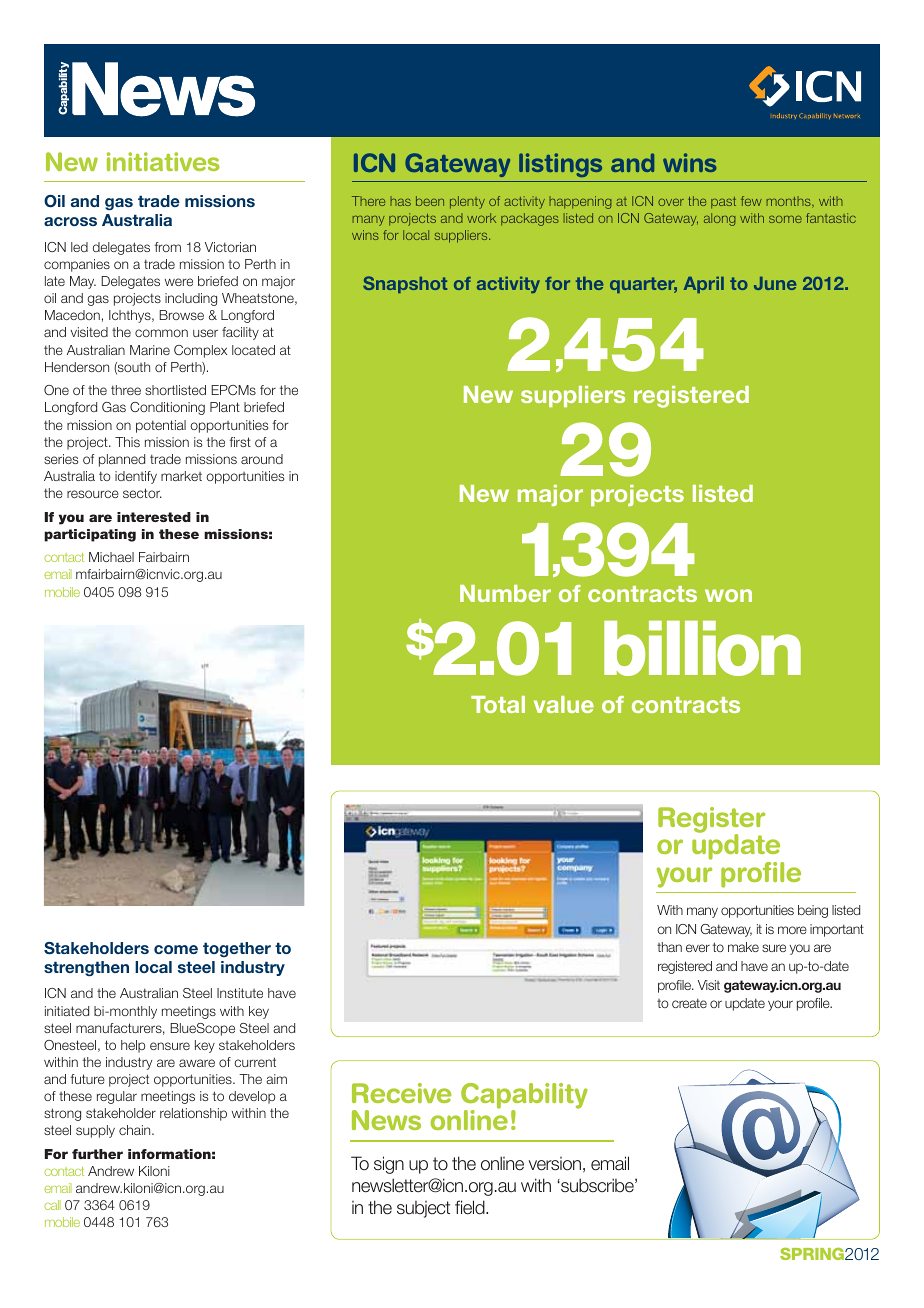 This image has height=1308, width=924. I want to click on been, so click(430, 201).
